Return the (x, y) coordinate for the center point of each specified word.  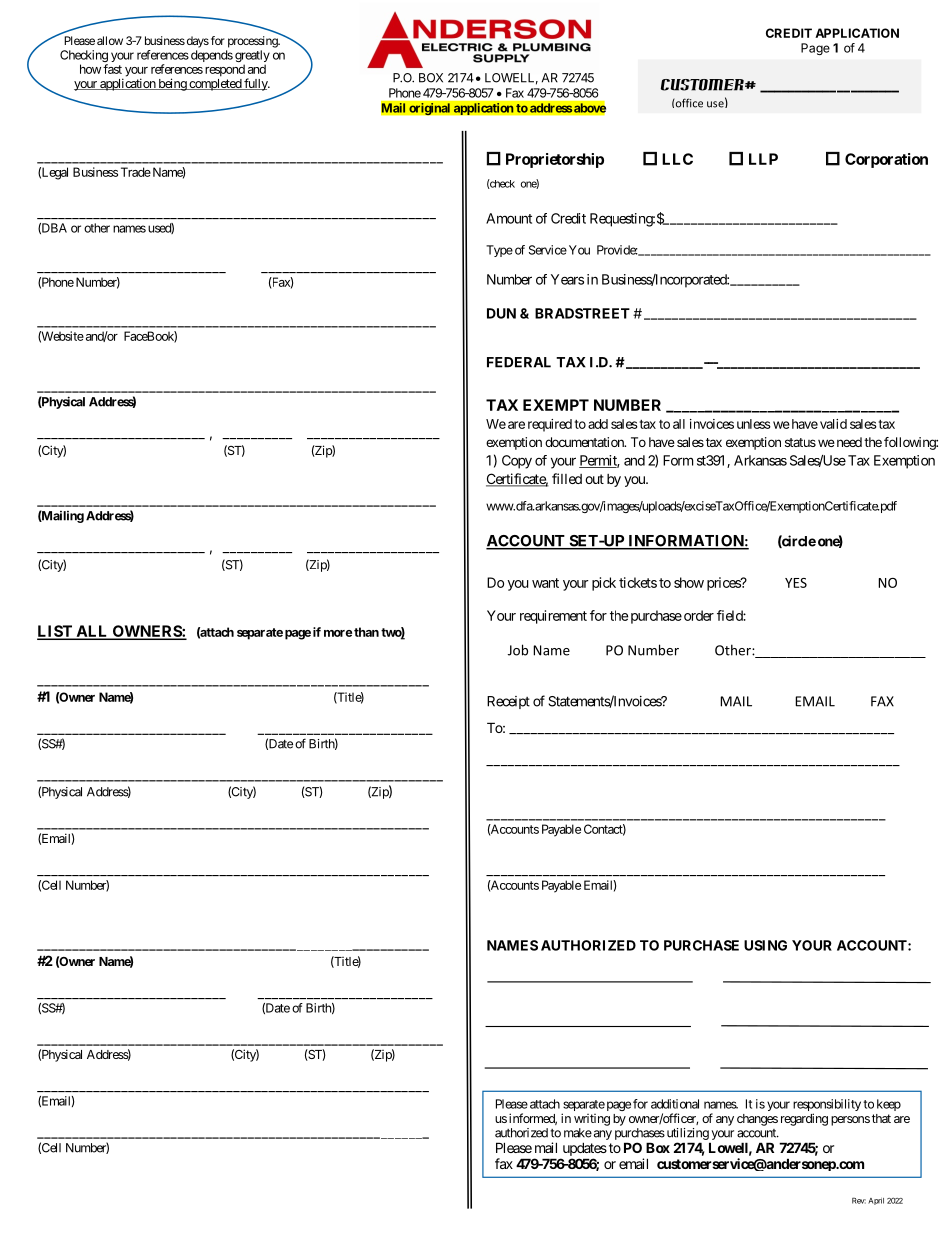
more (338, 633)
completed (215, 85)
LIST (55, 632)
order (699, 615)
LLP (763, 159)
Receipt (508, 702)
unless (754, 424)
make (578, 1133)
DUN (501, 313)
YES (796, 583)
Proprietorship (555, 160)
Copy (517, 462)
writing (592, 1120)
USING (765, 945)
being (172, 84)
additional (675, 1104)
